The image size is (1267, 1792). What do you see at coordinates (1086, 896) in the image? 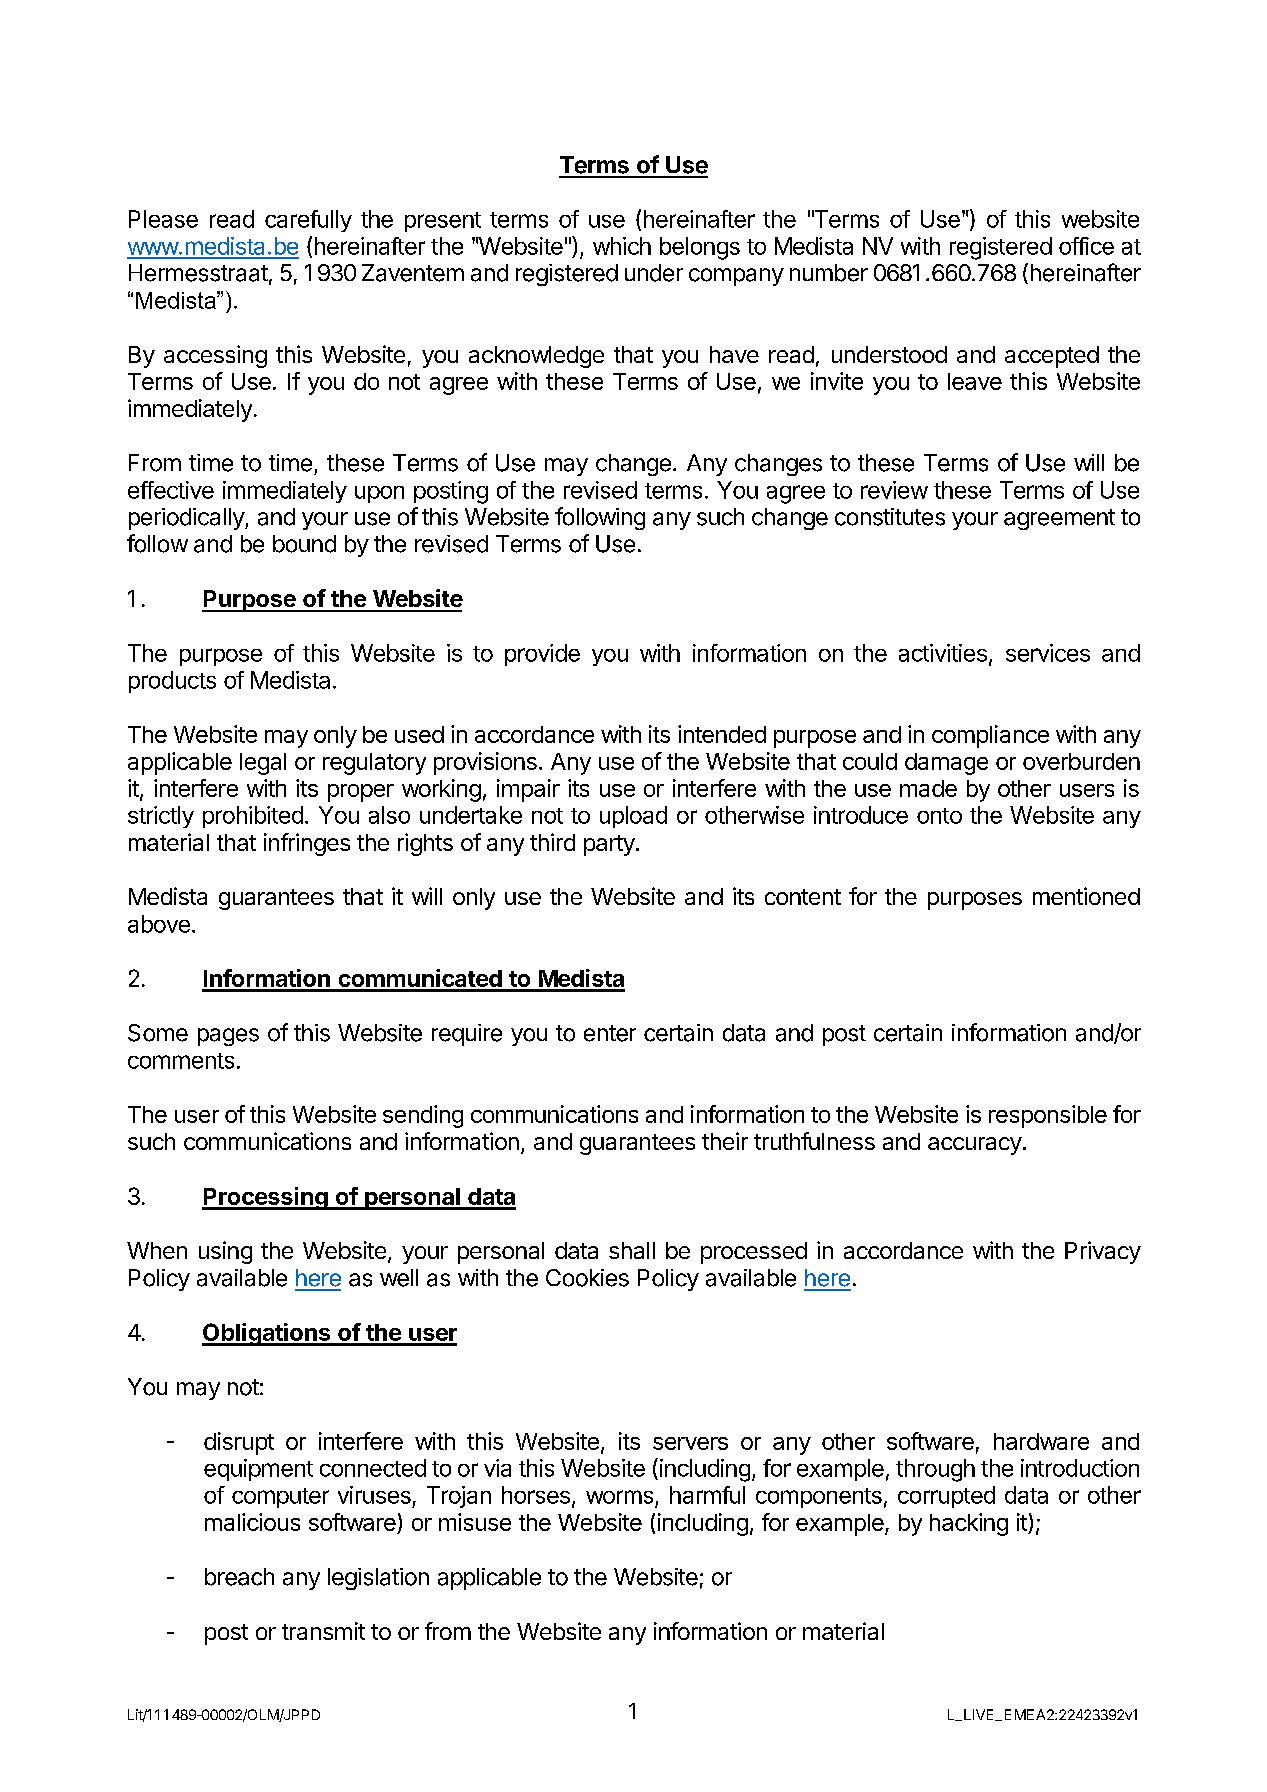
I see `mentioned` at bounding box center [1086, 896].
